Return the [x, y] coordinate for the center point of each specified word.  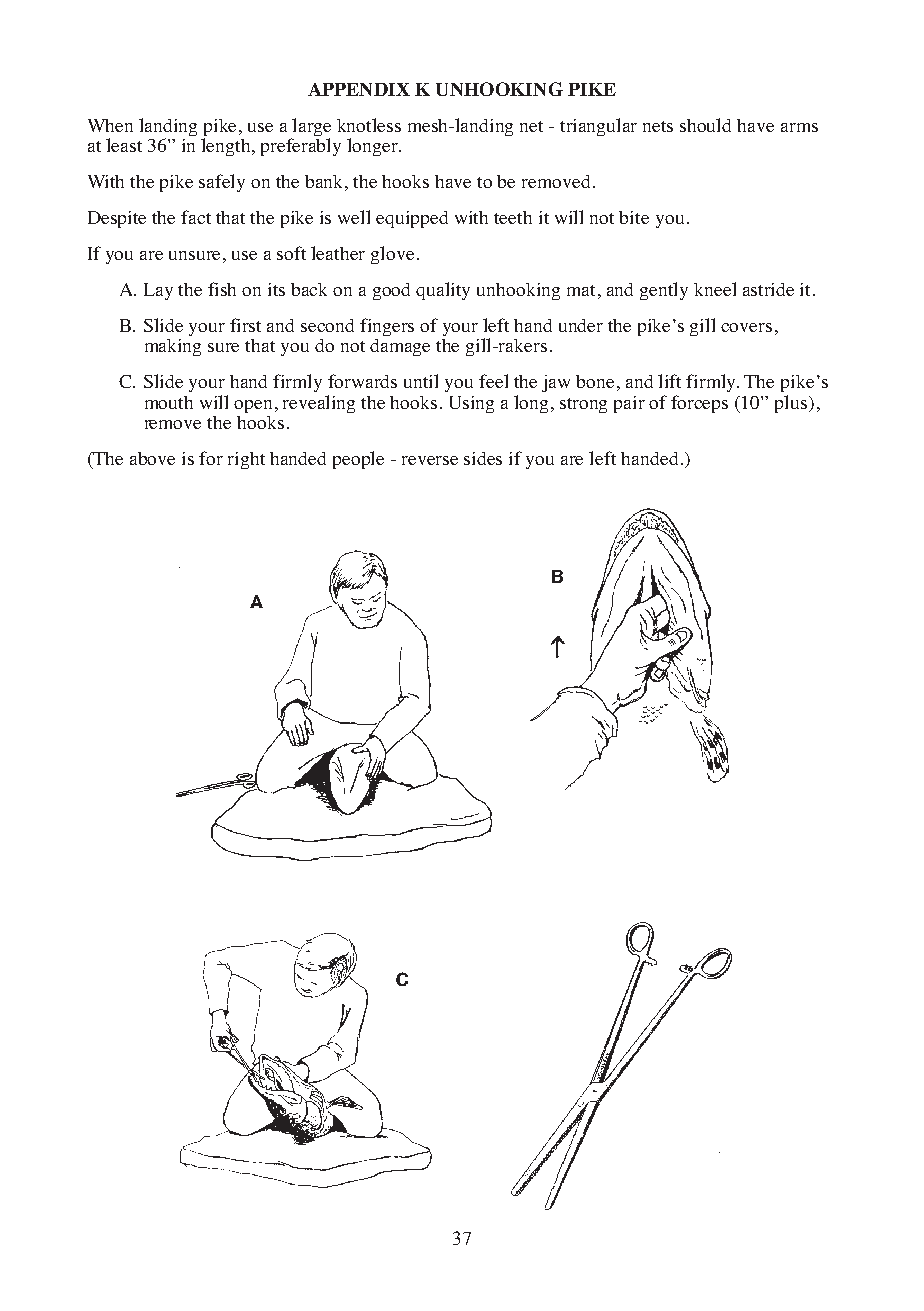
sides [483, 458]
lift [669, 381]
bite [634, 217]
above [152, 458]
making [173, 347]
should [705, 125]
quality [443, 291]
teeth [513, 217]
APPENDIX [359, 89]
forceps [699, 404]
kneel [715, 289]
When [110, 125]
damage [400, 347]
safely [222, 183]
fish [222, 289]
